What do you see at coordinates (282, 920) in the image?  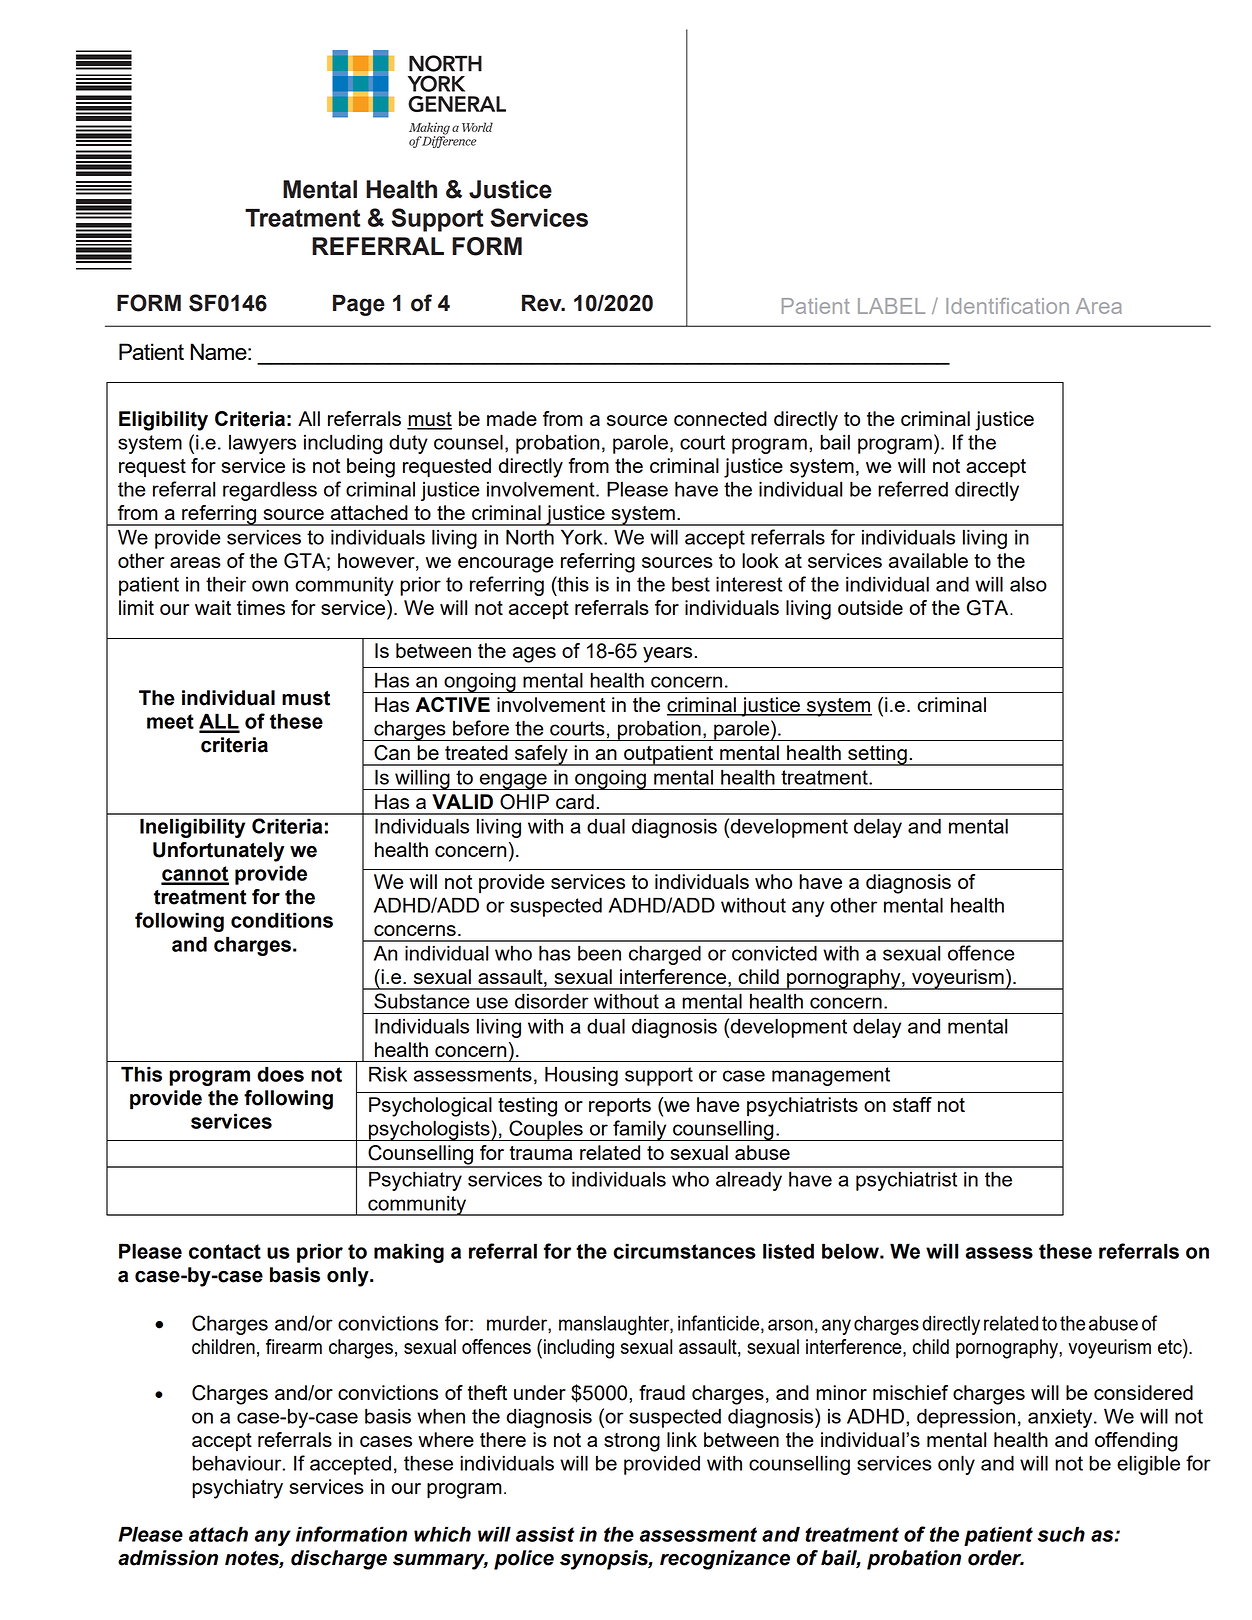 I see `conditions` at bounding box center [282, 920].
